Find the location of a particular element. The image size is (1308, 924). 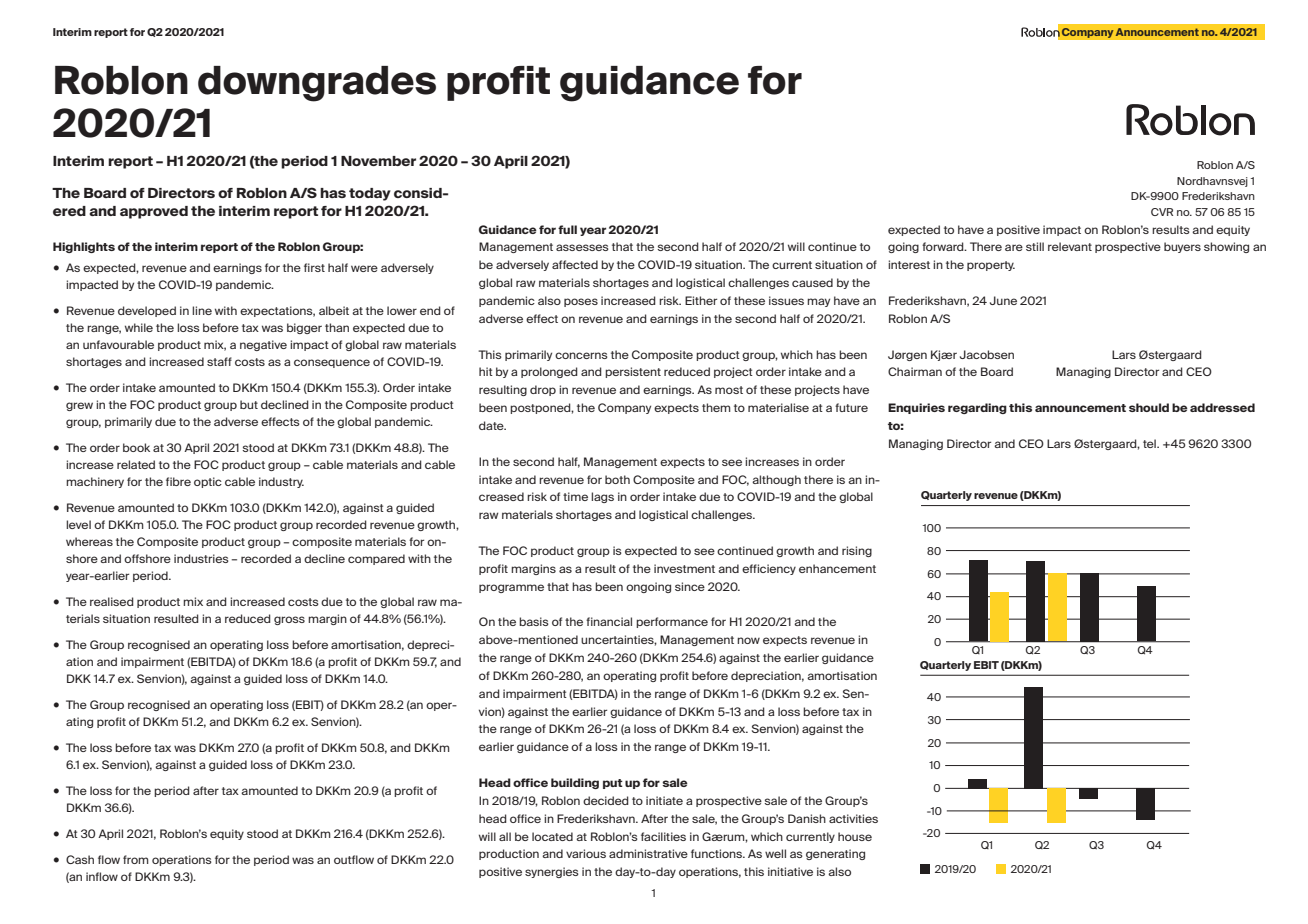

from is located at coordinates (136, 859).
